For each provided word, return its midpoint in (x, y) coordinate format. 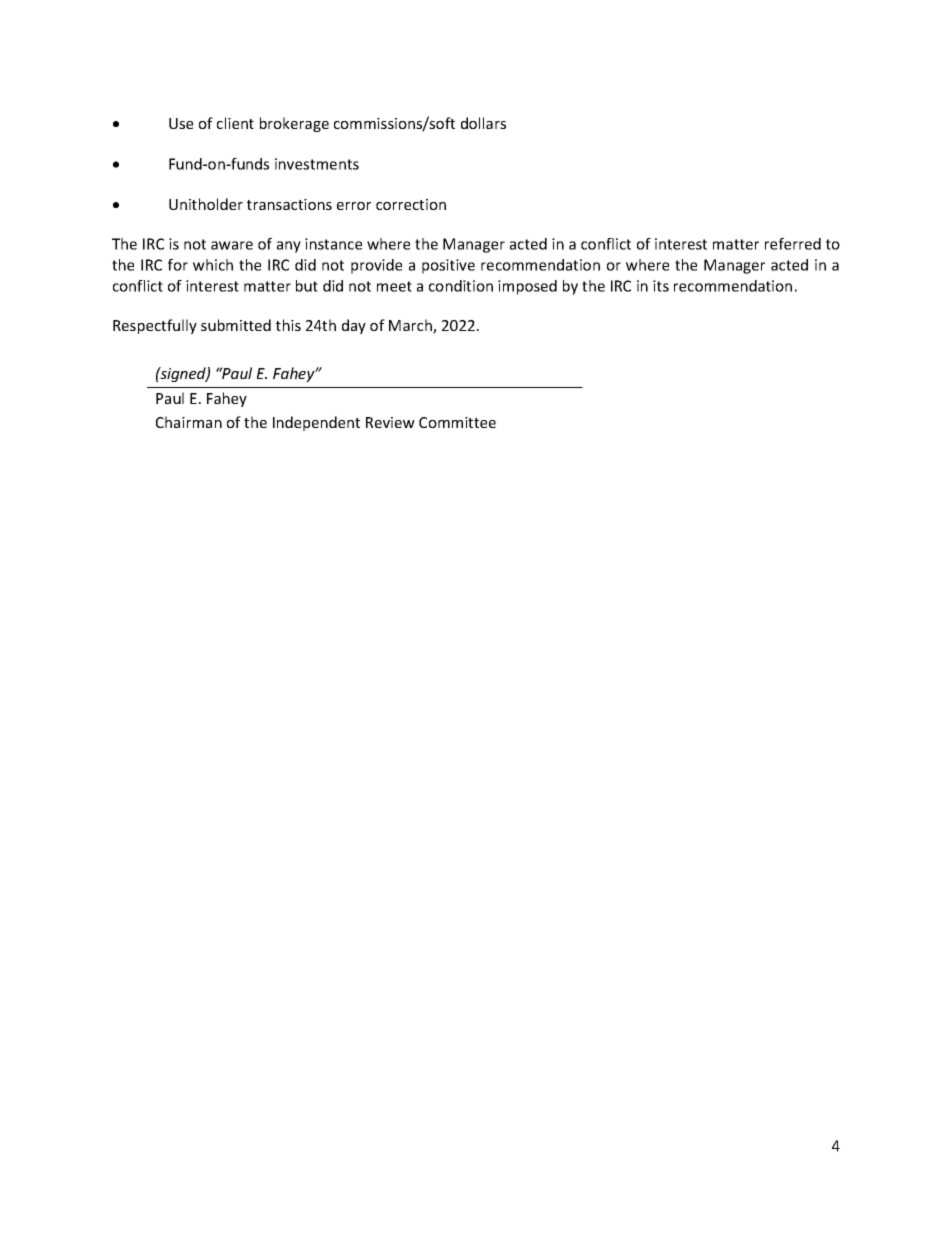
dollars (483, 123)
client (235, 123)
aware (232, 245)
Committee (457, 422)
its (661, 286)
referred (793, 244)
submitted (236, 325)
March (411, 326)
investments (317, 164)
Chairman (189, 422)
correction (411, 204)
